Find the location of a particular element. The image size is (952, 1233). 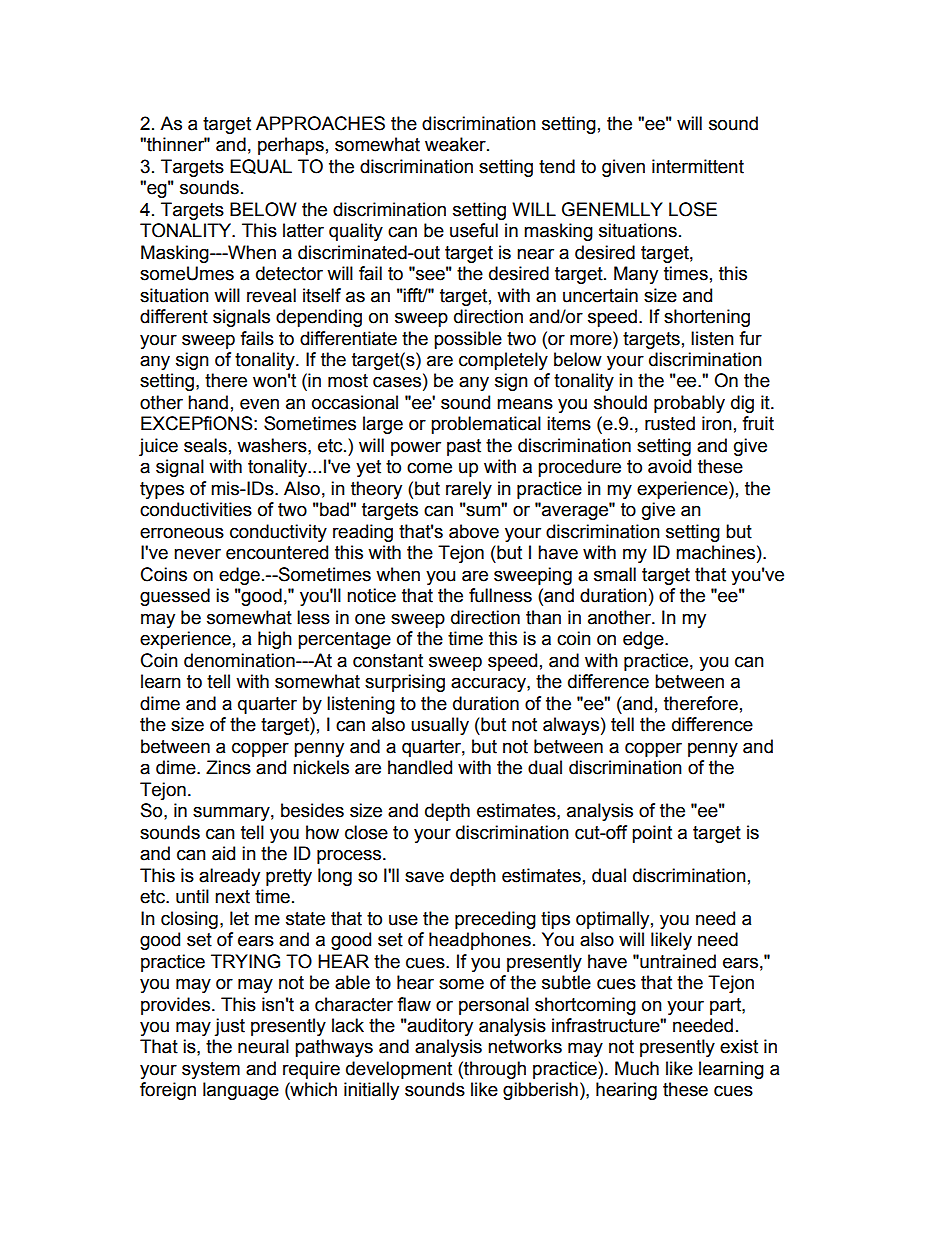

even is located at coordinates (259, 404).
